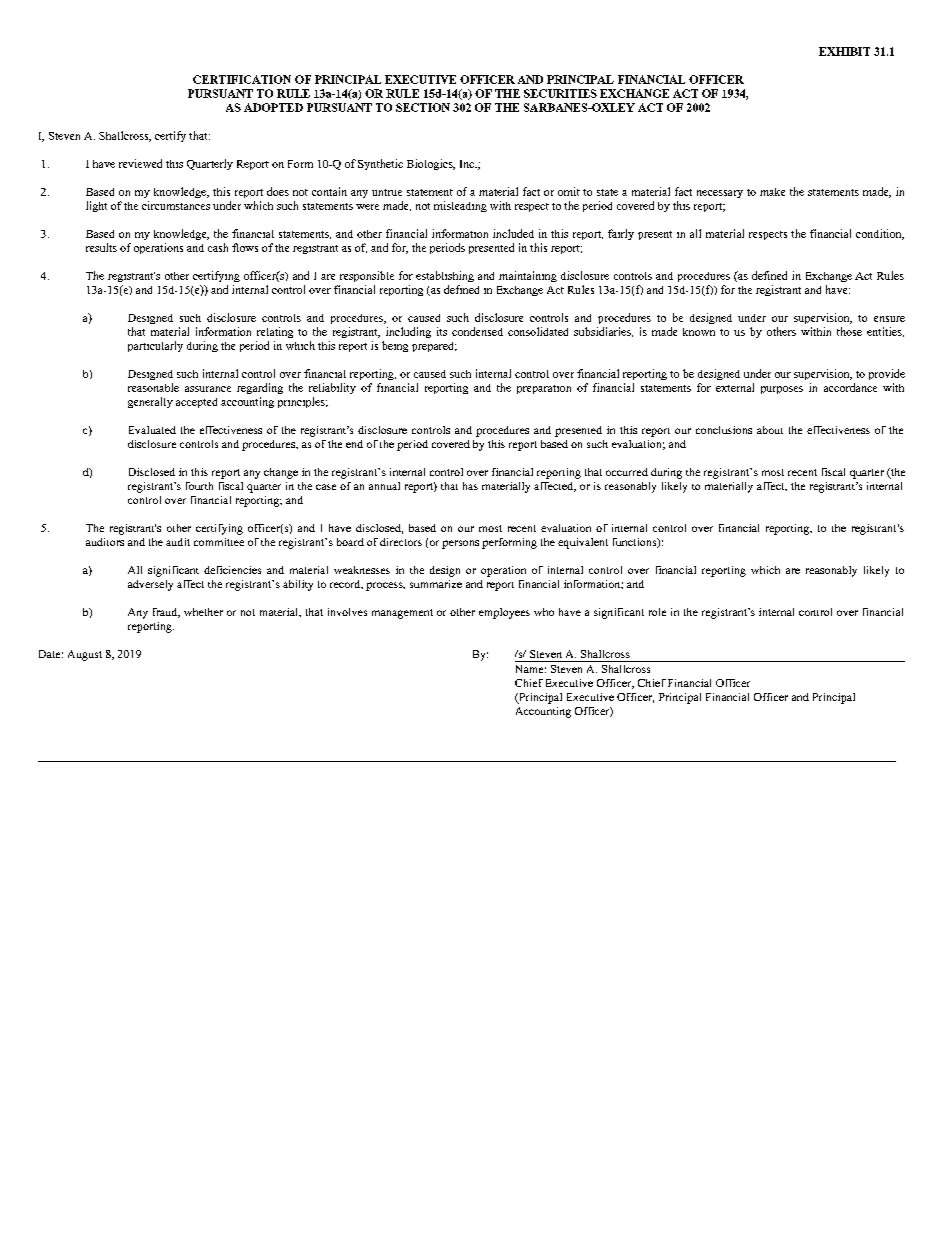 Image resolution: width=952 pixels, height=1233 pixels. I want to click on misleading, so click(460, 206).
